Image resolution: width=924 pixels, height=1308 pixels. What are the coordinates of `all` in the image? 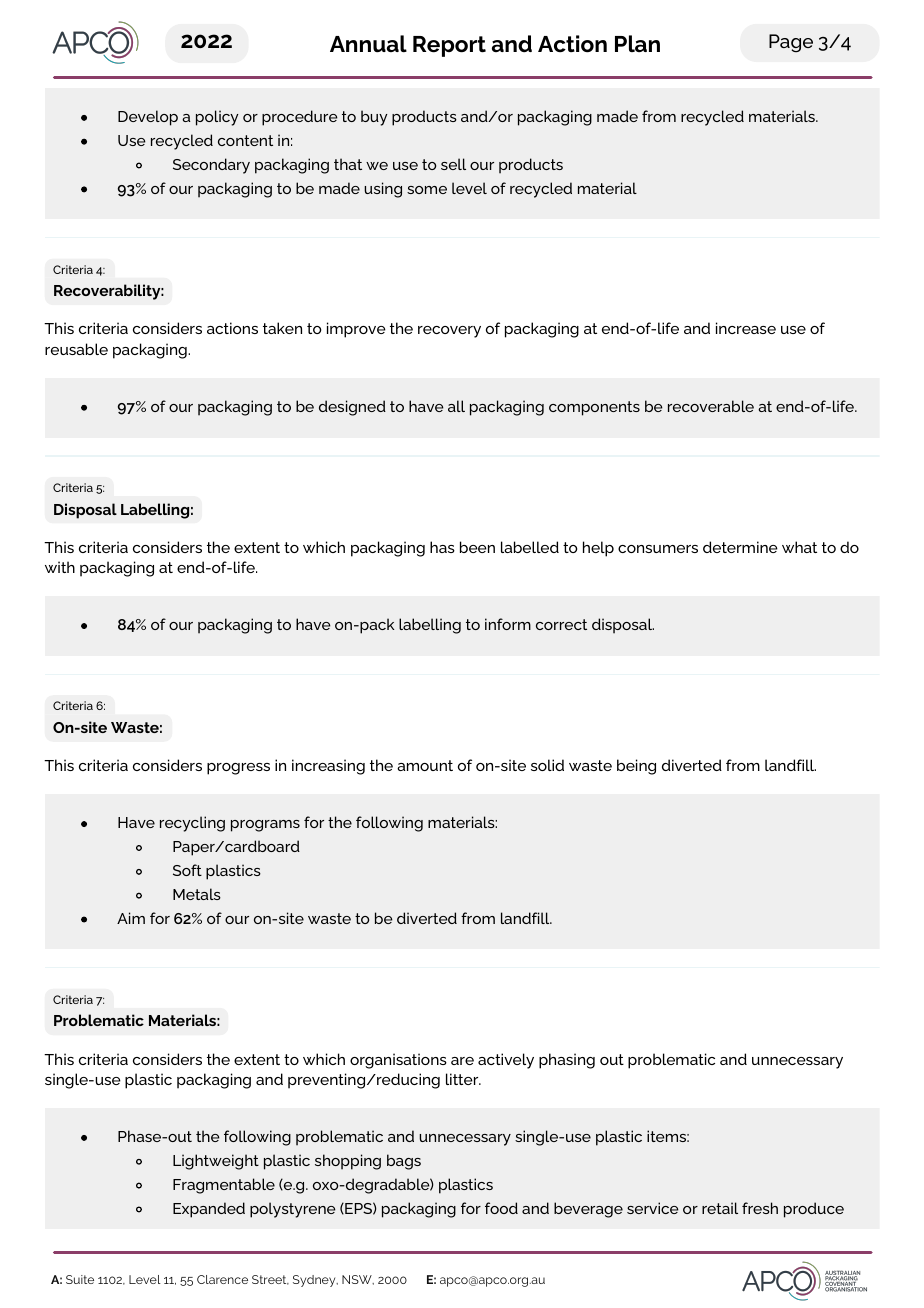 It's located at (456, 406).
